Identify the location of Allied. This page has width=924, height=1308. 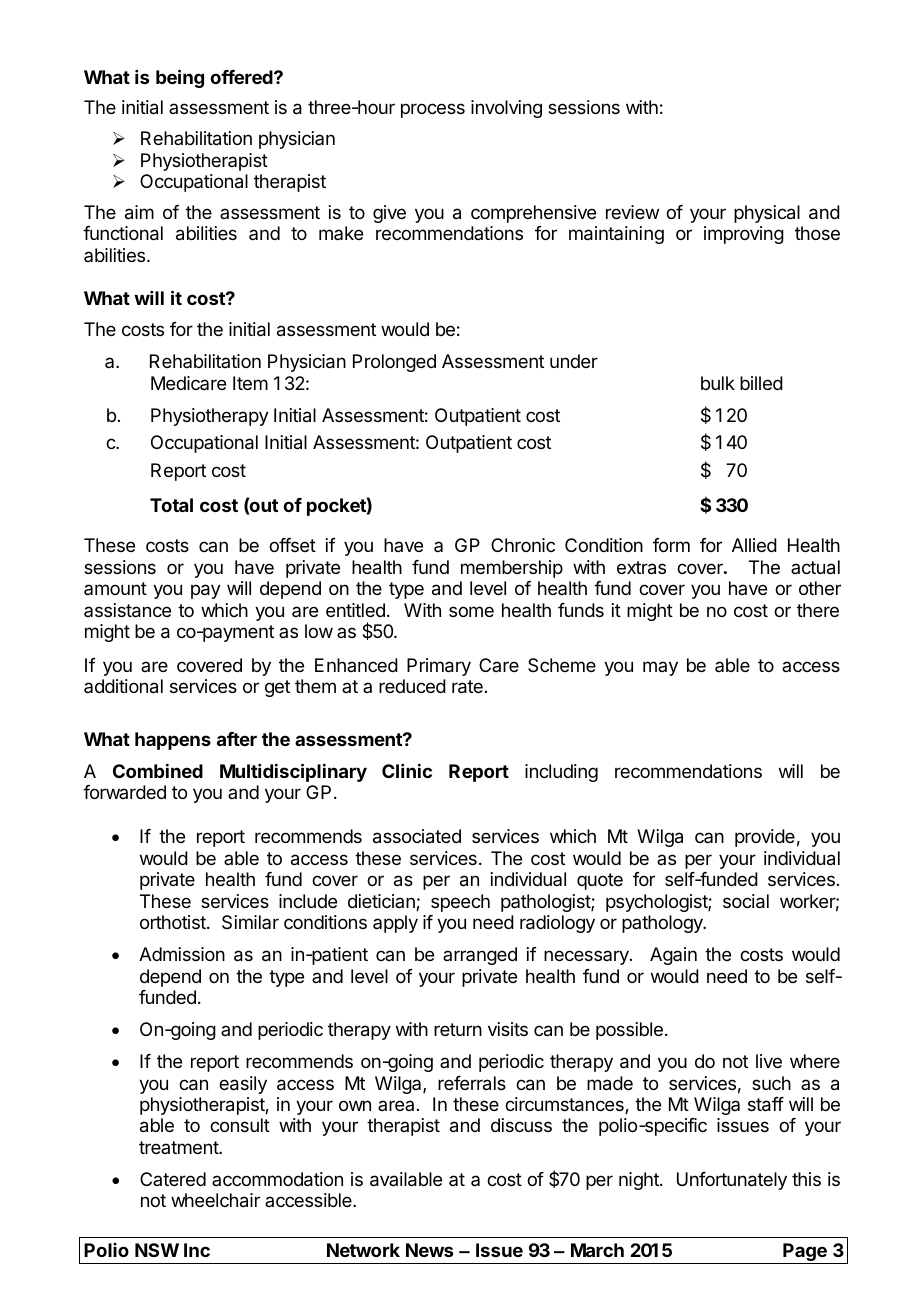
(754, 545).
